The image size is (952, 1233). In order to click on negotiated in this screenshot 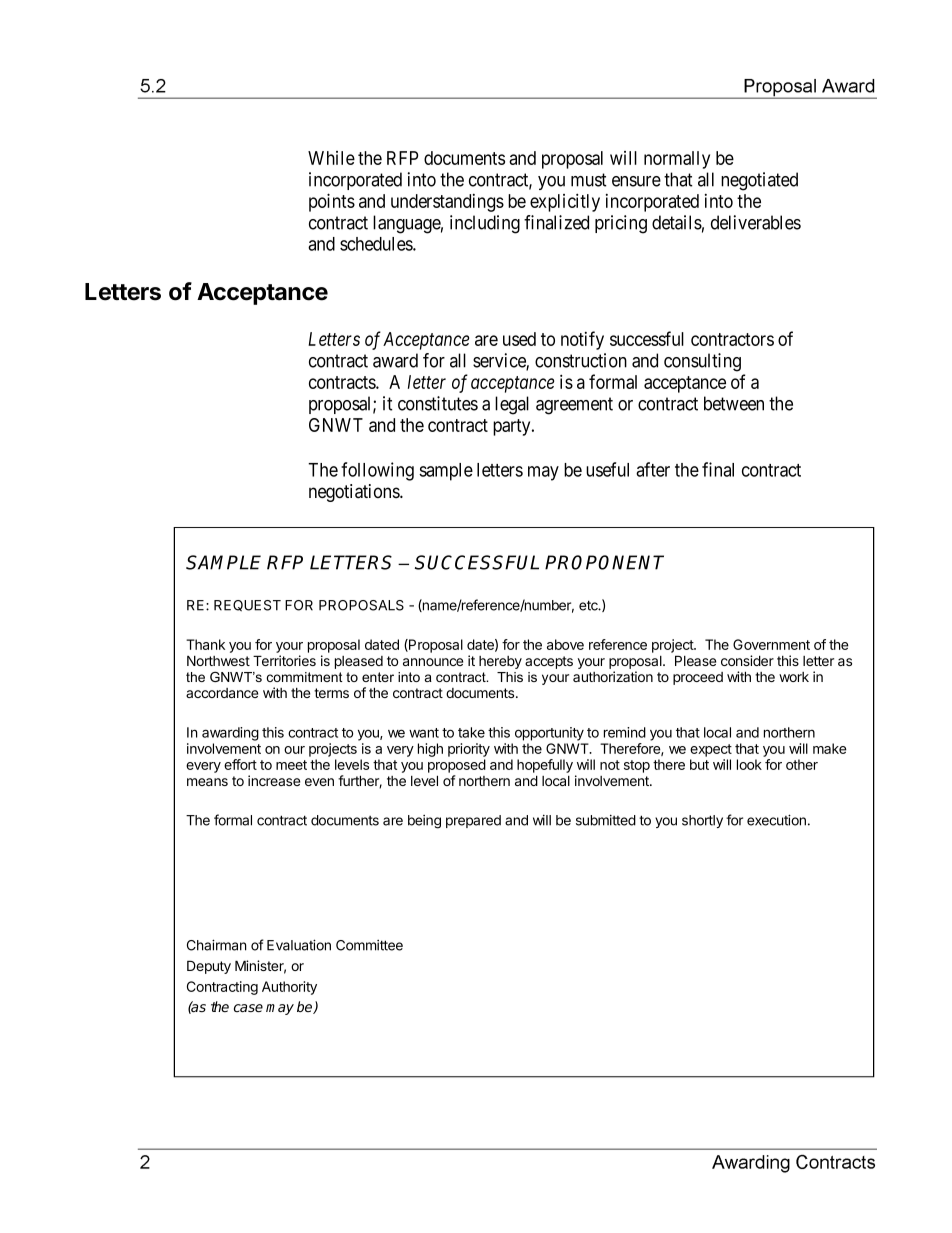, I will do `click(759, 181)`.
